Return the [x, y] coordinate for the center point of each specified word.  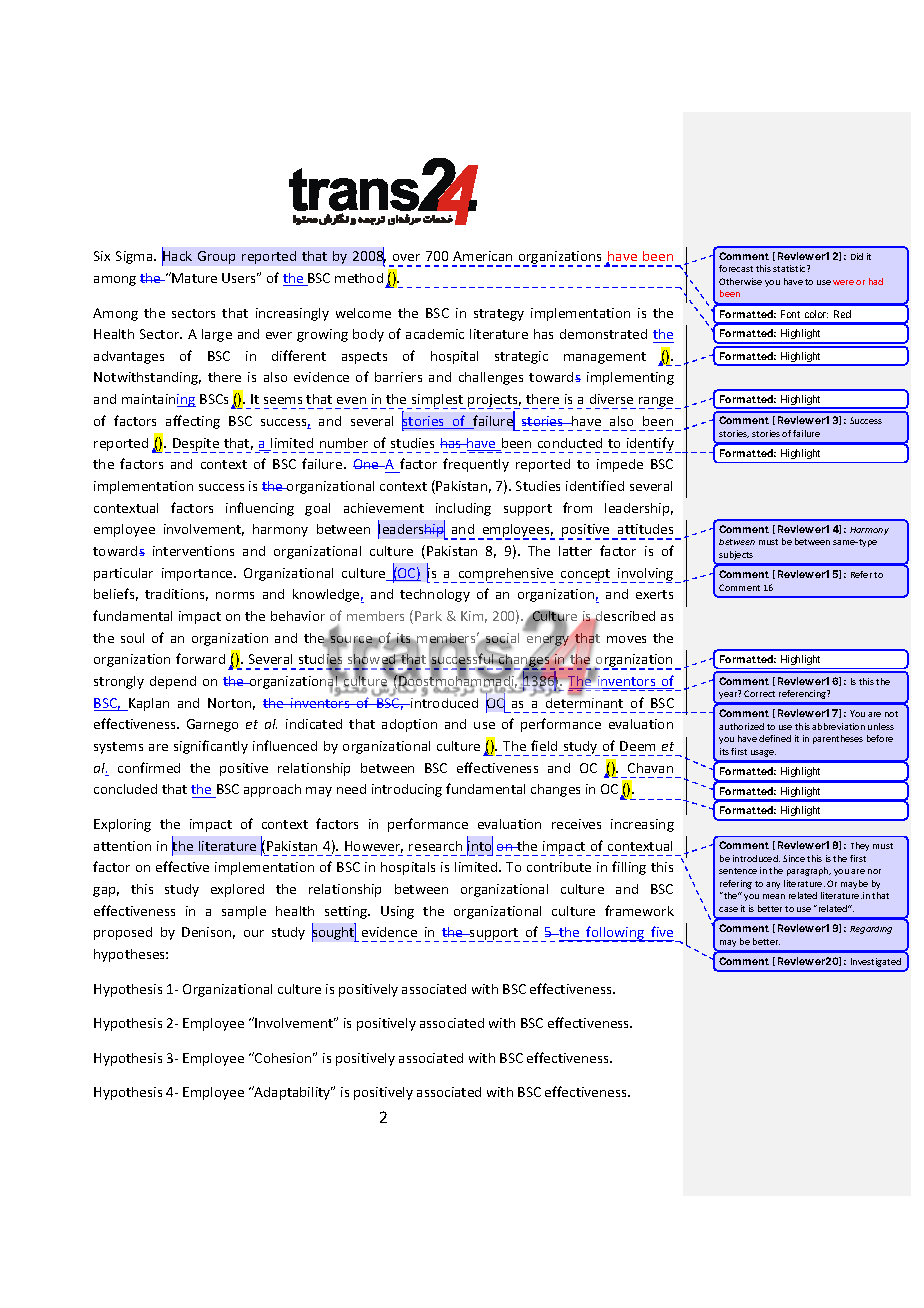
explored [237, 890]
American [482, 256]
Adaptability [292, 1093]
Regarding [871, 930]
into [480, 846]
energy [548, 641]
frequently [476, 465]
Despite [197, 445]
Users [240, 278]
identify [650, 445]
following [616, 934]
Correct [759, 693]
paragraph [809, 871]
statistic [790, 268]
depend [173, 682]
